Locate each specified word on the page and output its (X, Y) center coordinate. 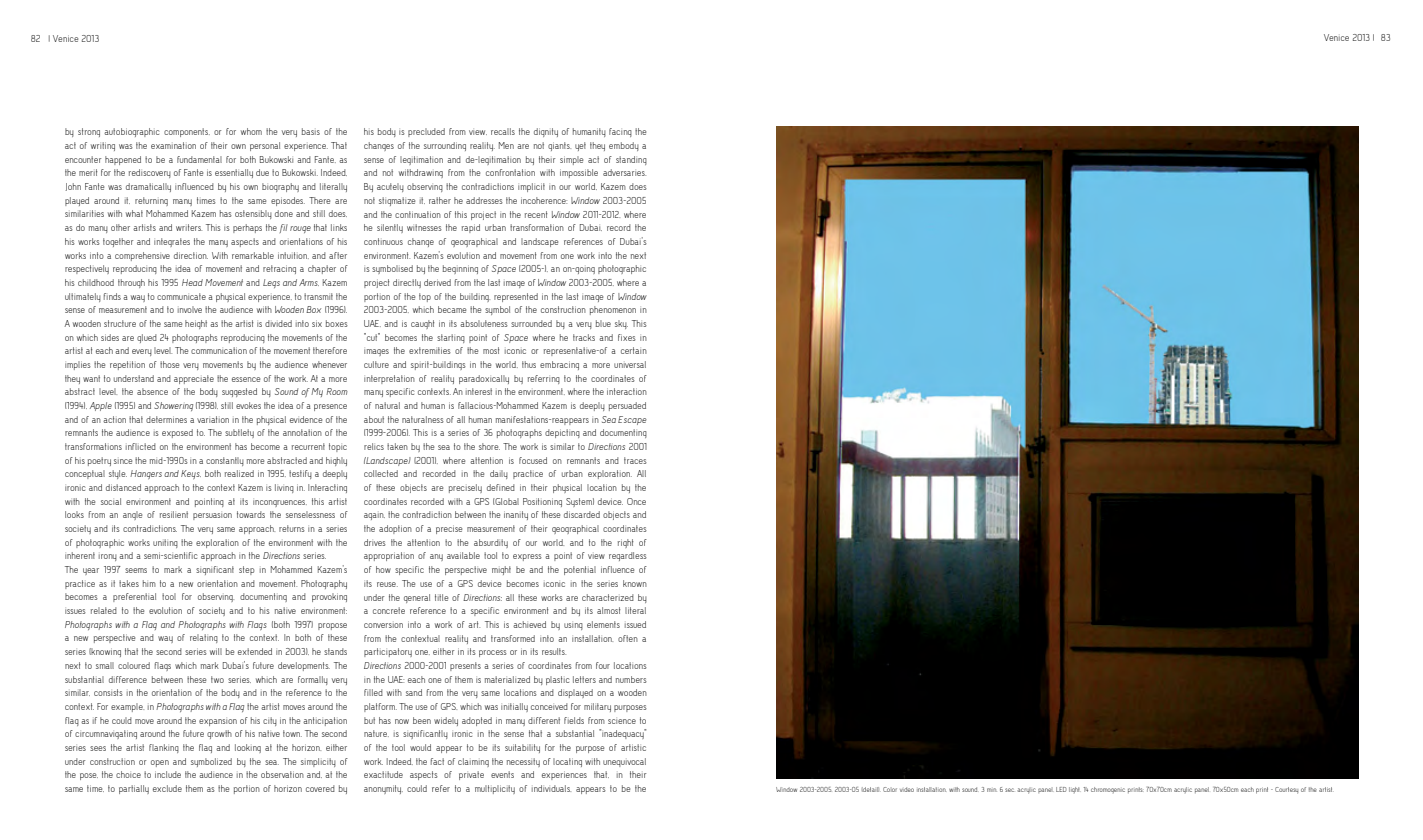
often (628, 638)
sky (621, 324)
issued (635, 624)
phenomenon (613, 310)
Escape (632, 420)
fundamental (199, 159)
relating (204, 638)
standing (631, 160)
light (1074, 790)
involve (190, 309)
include (168, 774)
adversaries (624, 172)
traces (635, 460)
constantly (225, 461)
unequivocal (624, 762)
